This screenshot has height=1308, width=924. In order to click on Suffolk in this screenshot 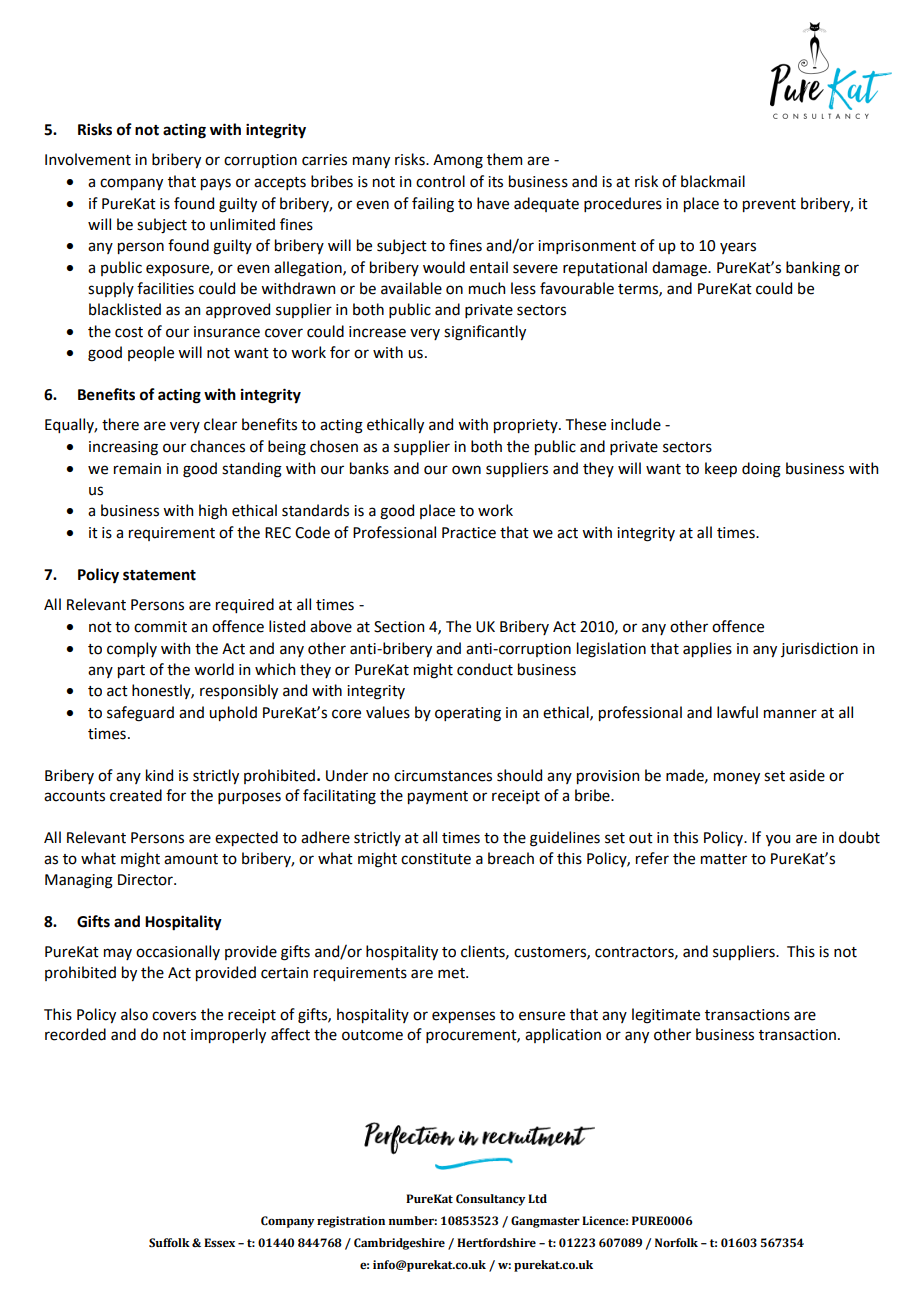, I will do `click(169, 1242)`.
